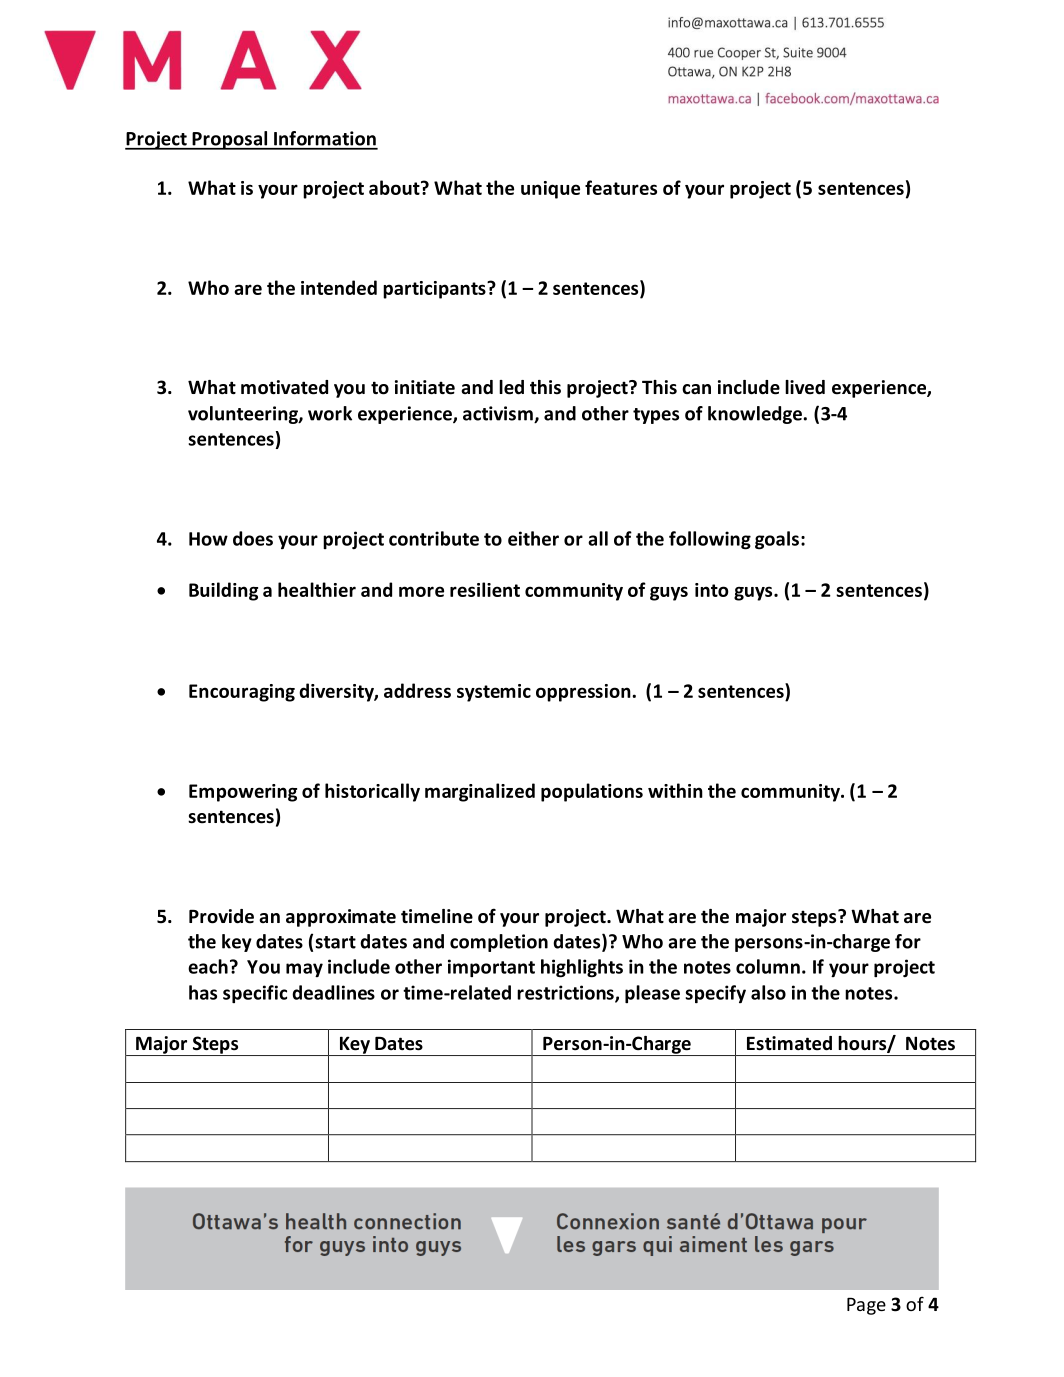 The height and width of the image is (1377, 1064). Describe the element at coordinates (566, 993) in the image. I see `restrictions` at that location.
